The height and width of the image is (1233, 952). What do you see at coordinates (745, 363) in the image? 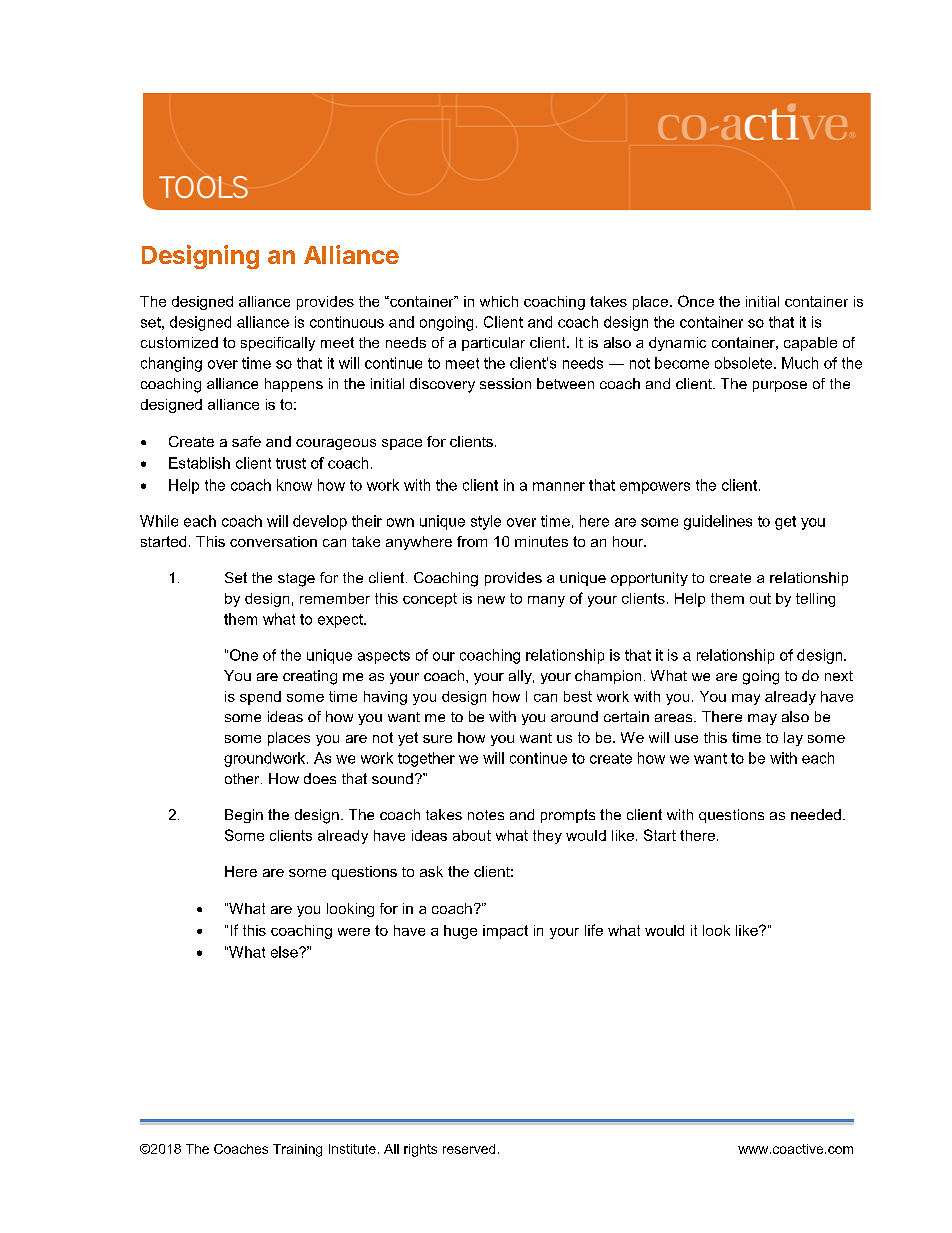
I see `obsolete` at bounding box center [745, 363].
